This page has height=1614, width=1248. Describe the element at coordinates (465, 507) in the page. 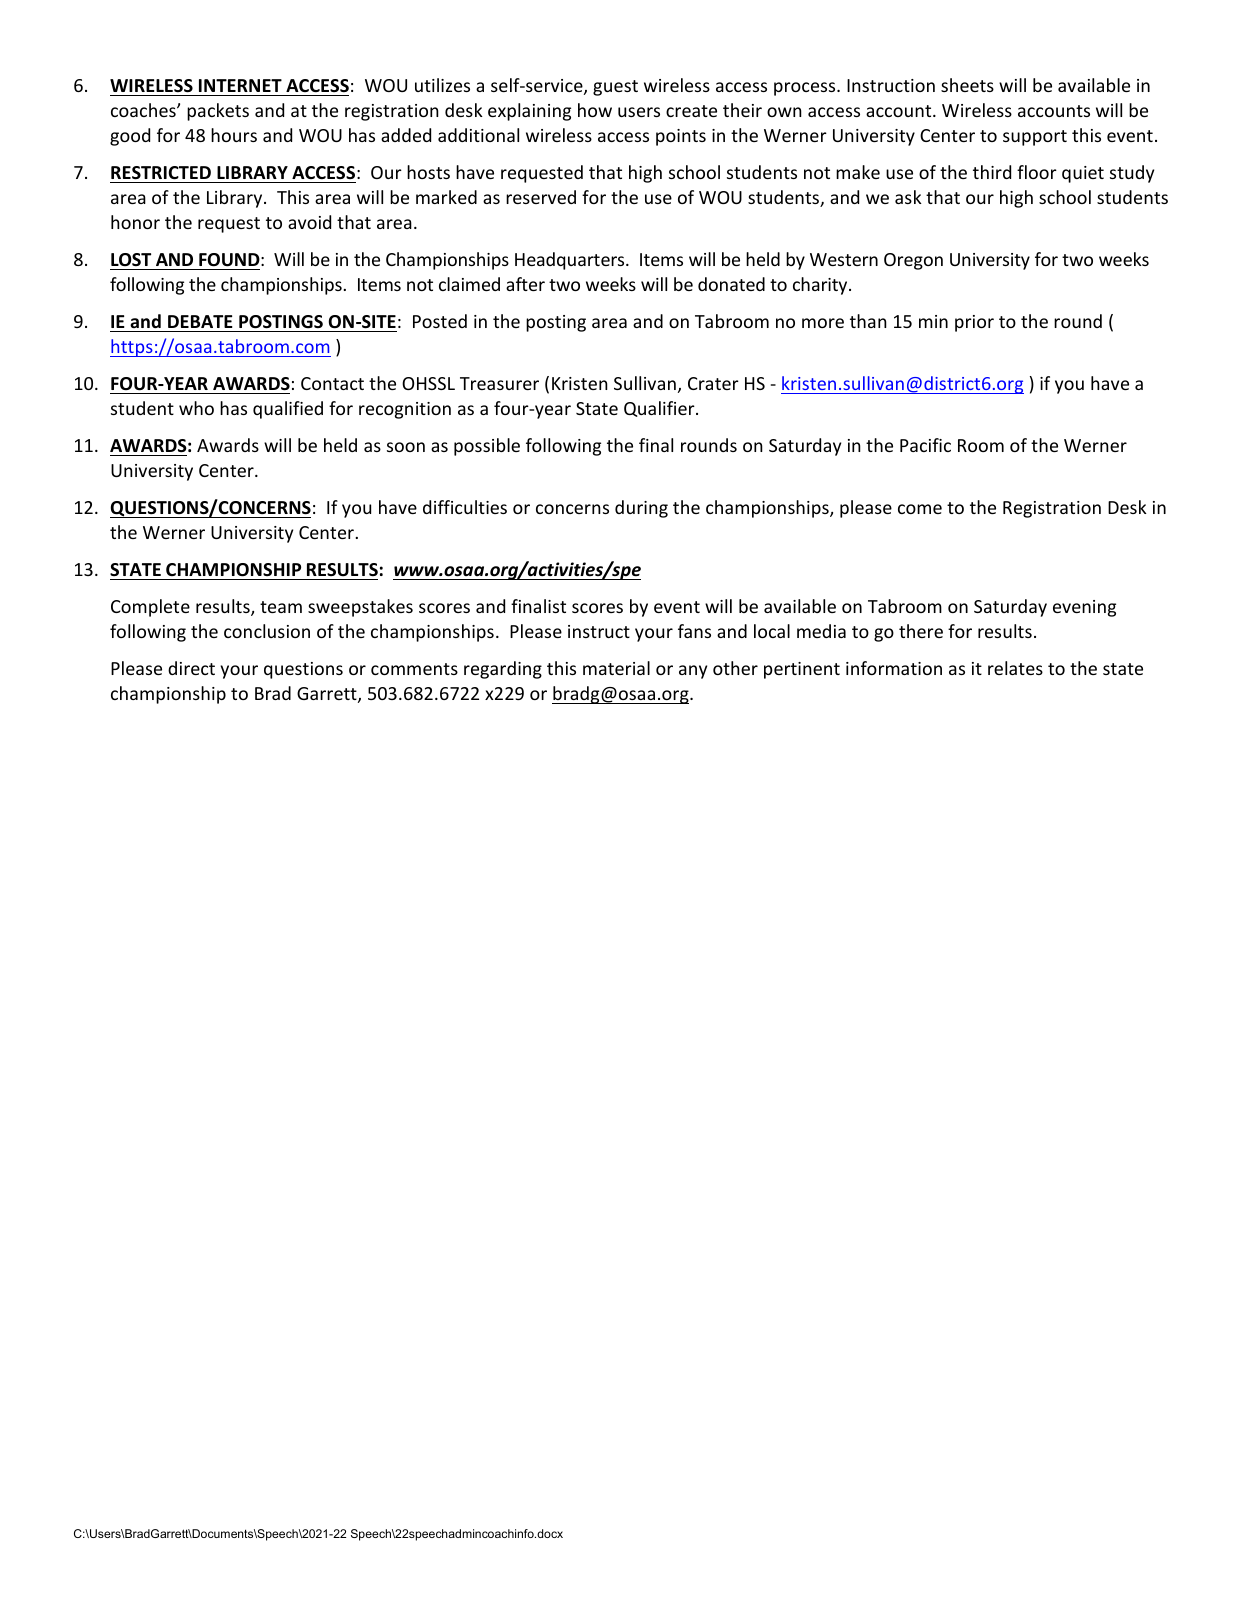

I see `difficulties` at that location.
